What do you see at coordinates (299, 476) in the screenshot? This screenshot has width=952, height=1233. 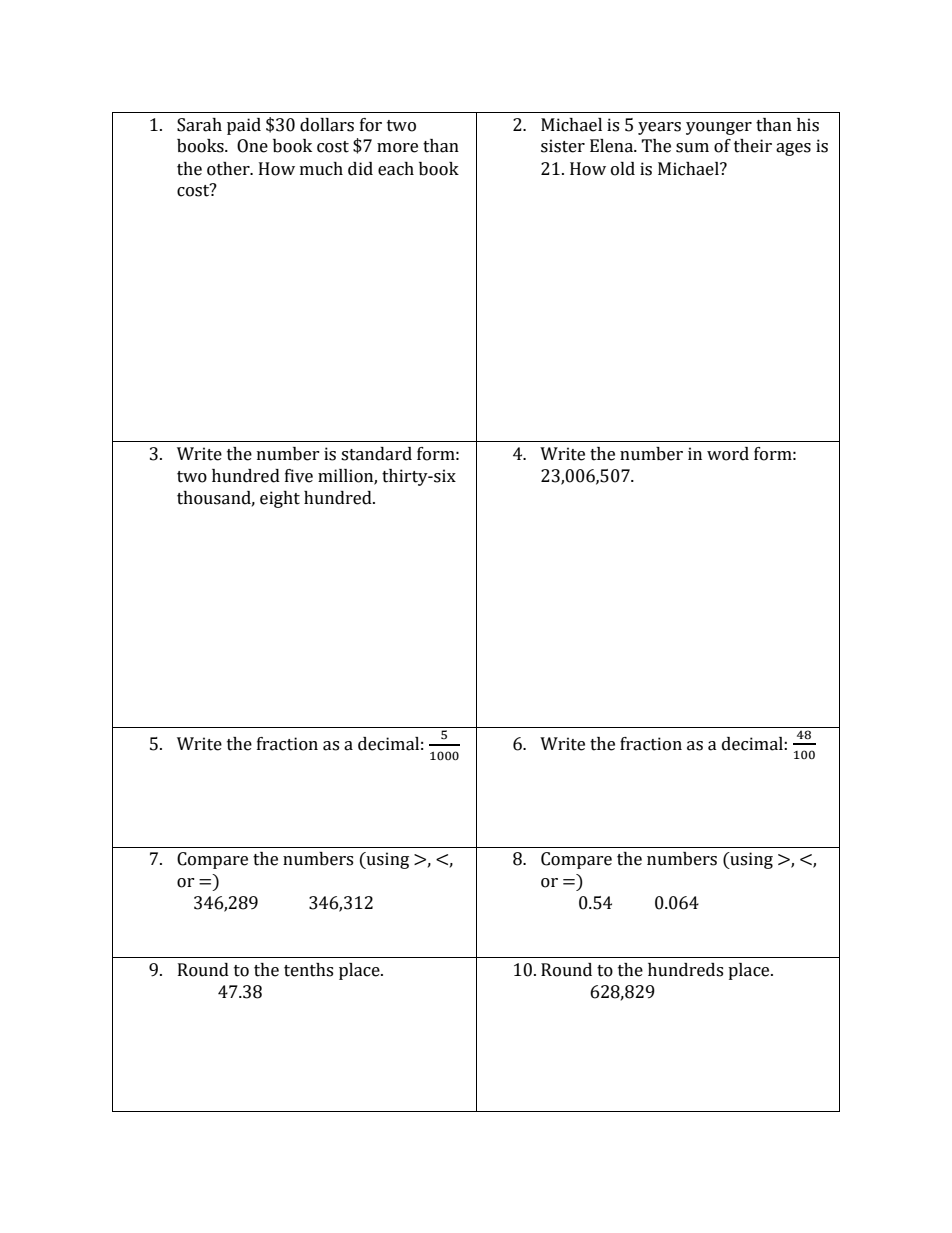 I see `five` at bounding box center [299, 476].
